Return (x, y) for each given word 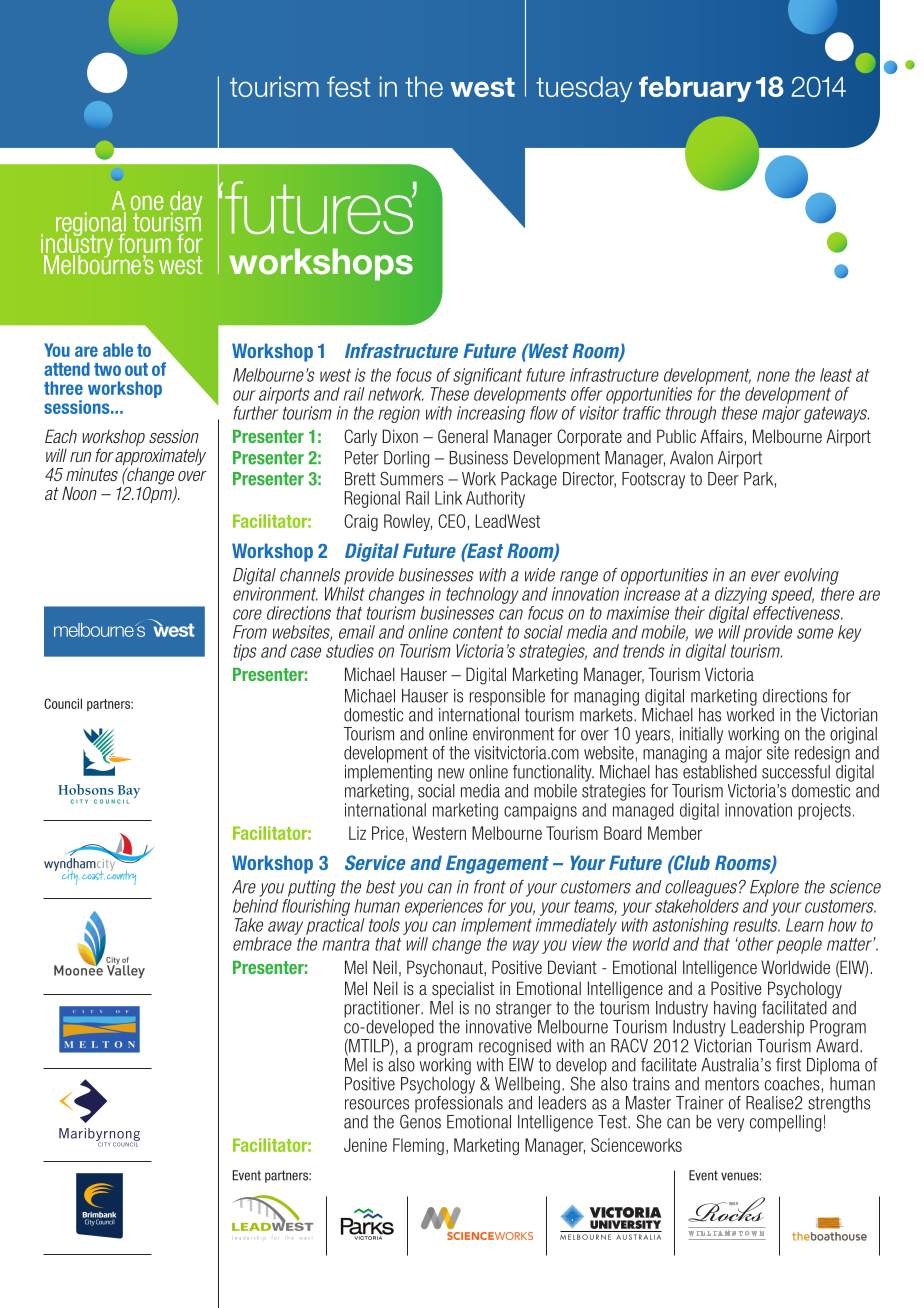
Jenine (365, 1145)
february (695, 89)
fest (348, 86)
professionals (459, 1103)
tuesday (584, 89)
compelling (785, 1123)
